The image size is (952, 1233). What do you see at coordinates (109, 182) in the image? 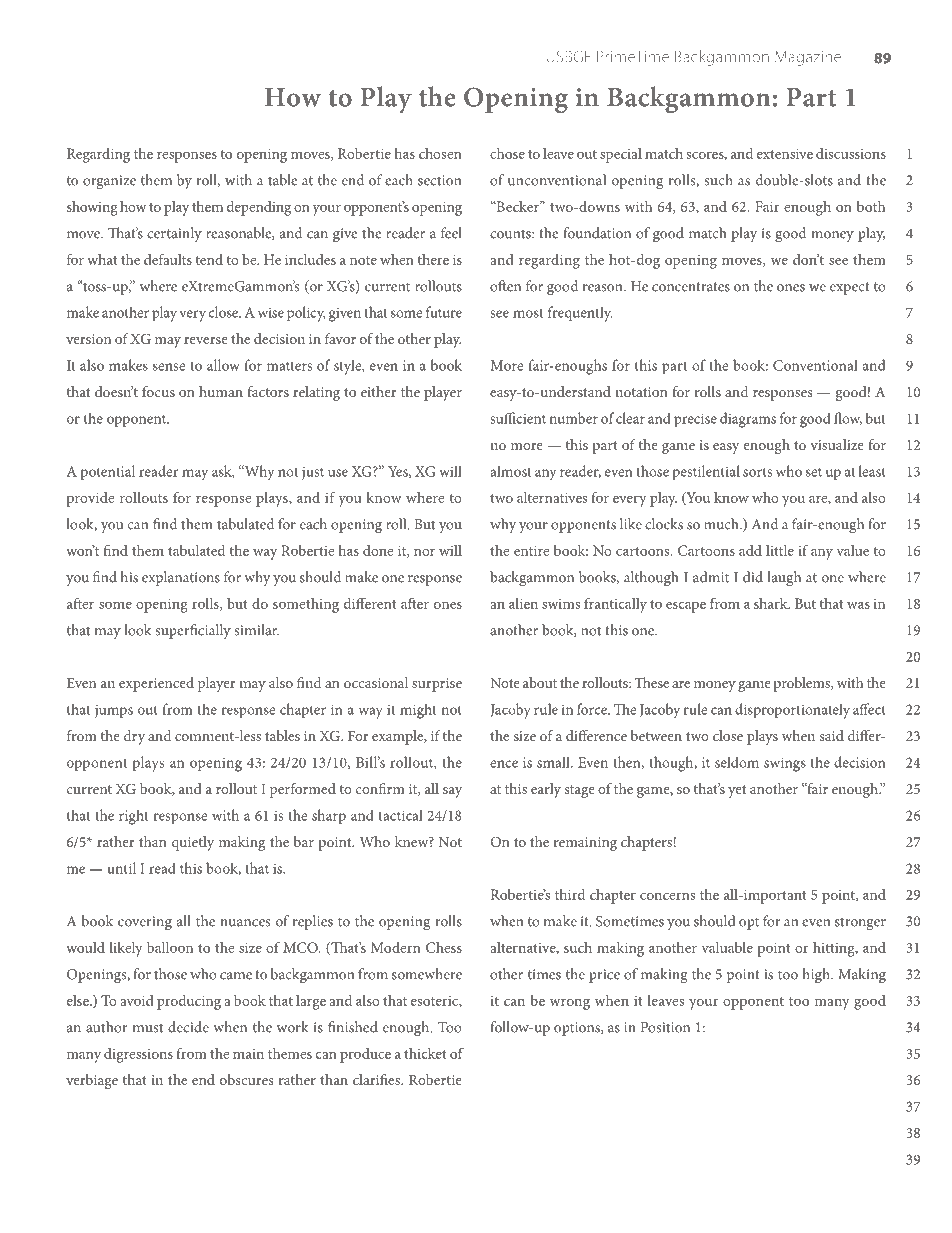
I see `organize` at bounding box center [109, 182].
